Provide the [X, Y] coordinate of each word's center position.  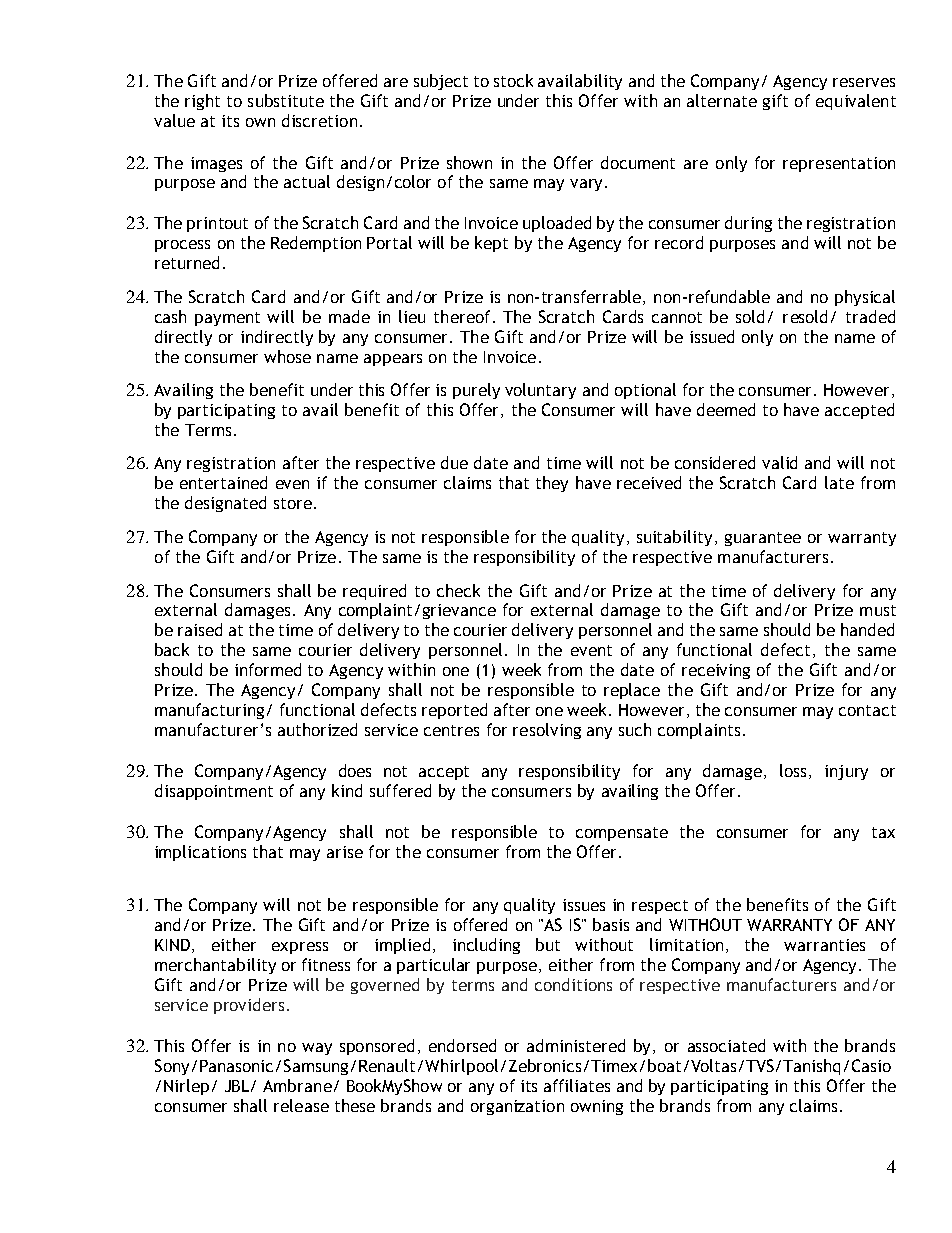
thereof [462, 316]
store [293, 503]
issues [584, 905]
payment [227, 319]
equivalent [856, 102]
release [301, 1105]
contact [867, 710]
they [552, 484]
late [839, 482]
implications [200, 853]
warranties [824, 945]
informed [268, 669]
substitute [286, 100]
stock [513, 80]
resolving [547, 731]
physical [865, 298]
